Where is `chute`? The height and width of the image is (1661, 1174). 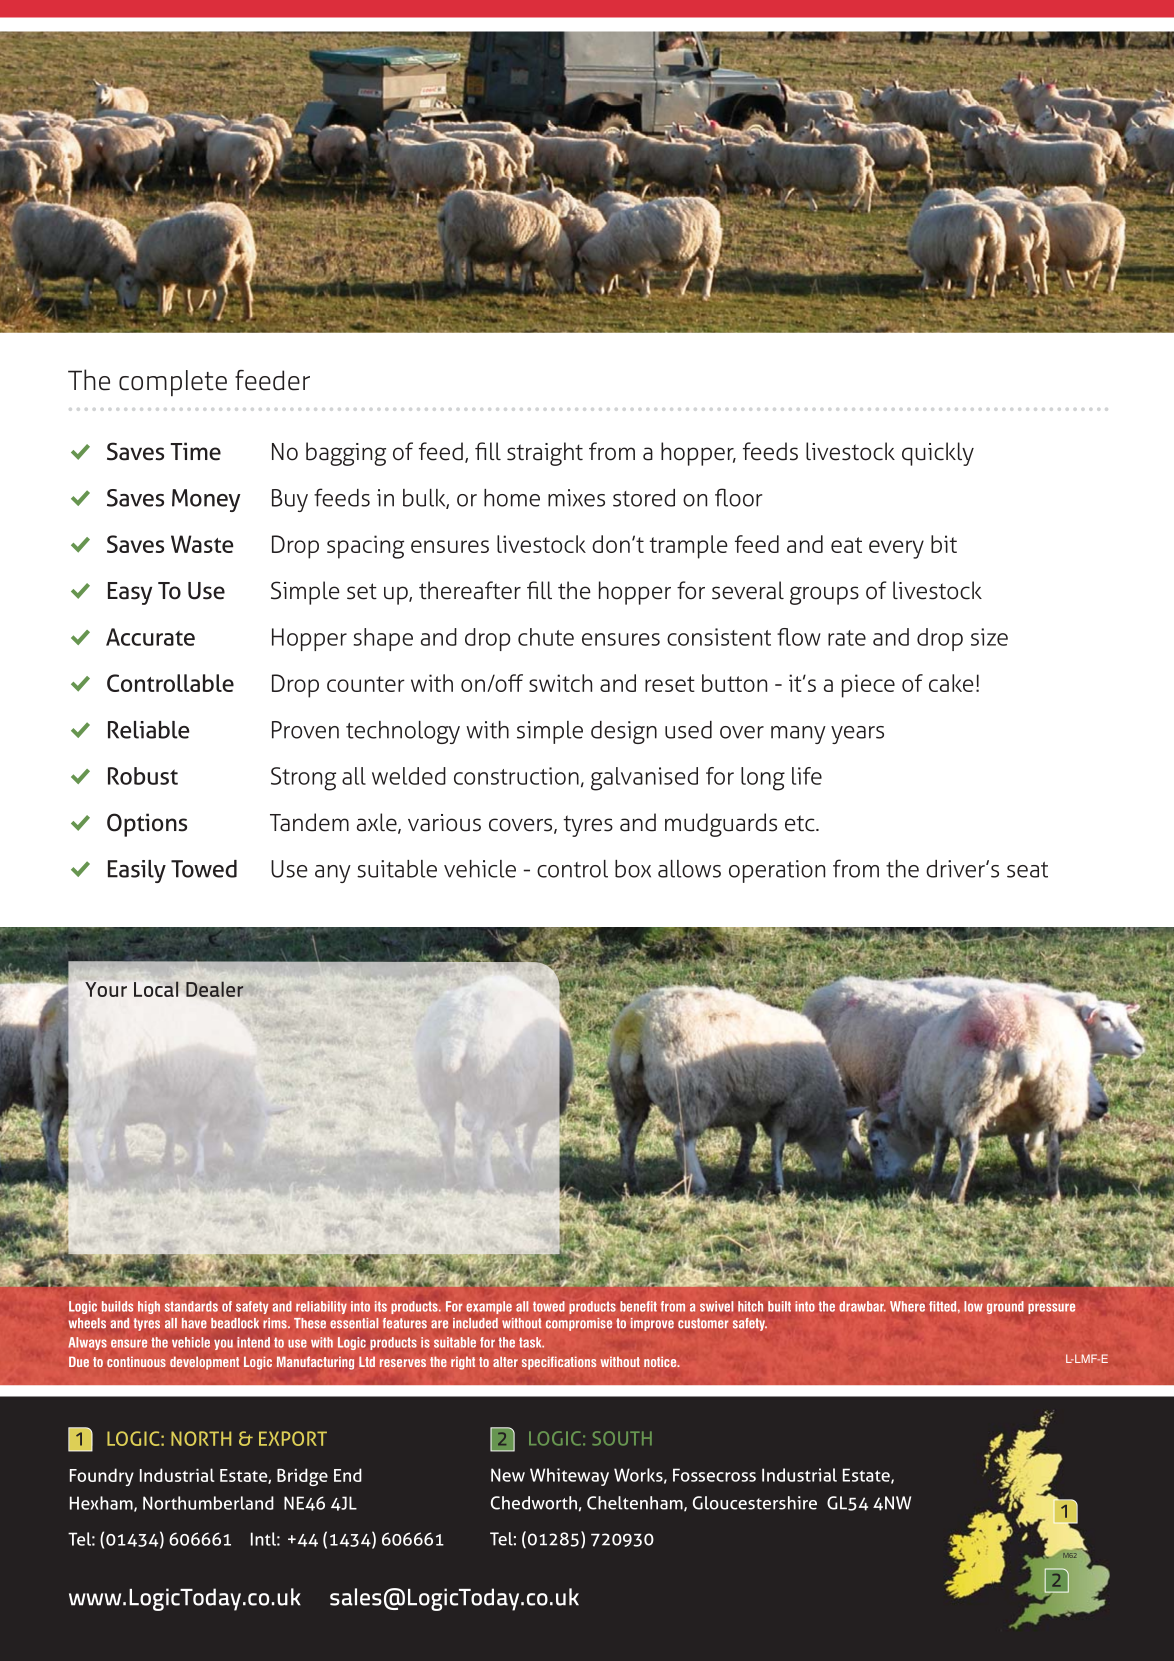
chute is located at coordinates (546, 637).
